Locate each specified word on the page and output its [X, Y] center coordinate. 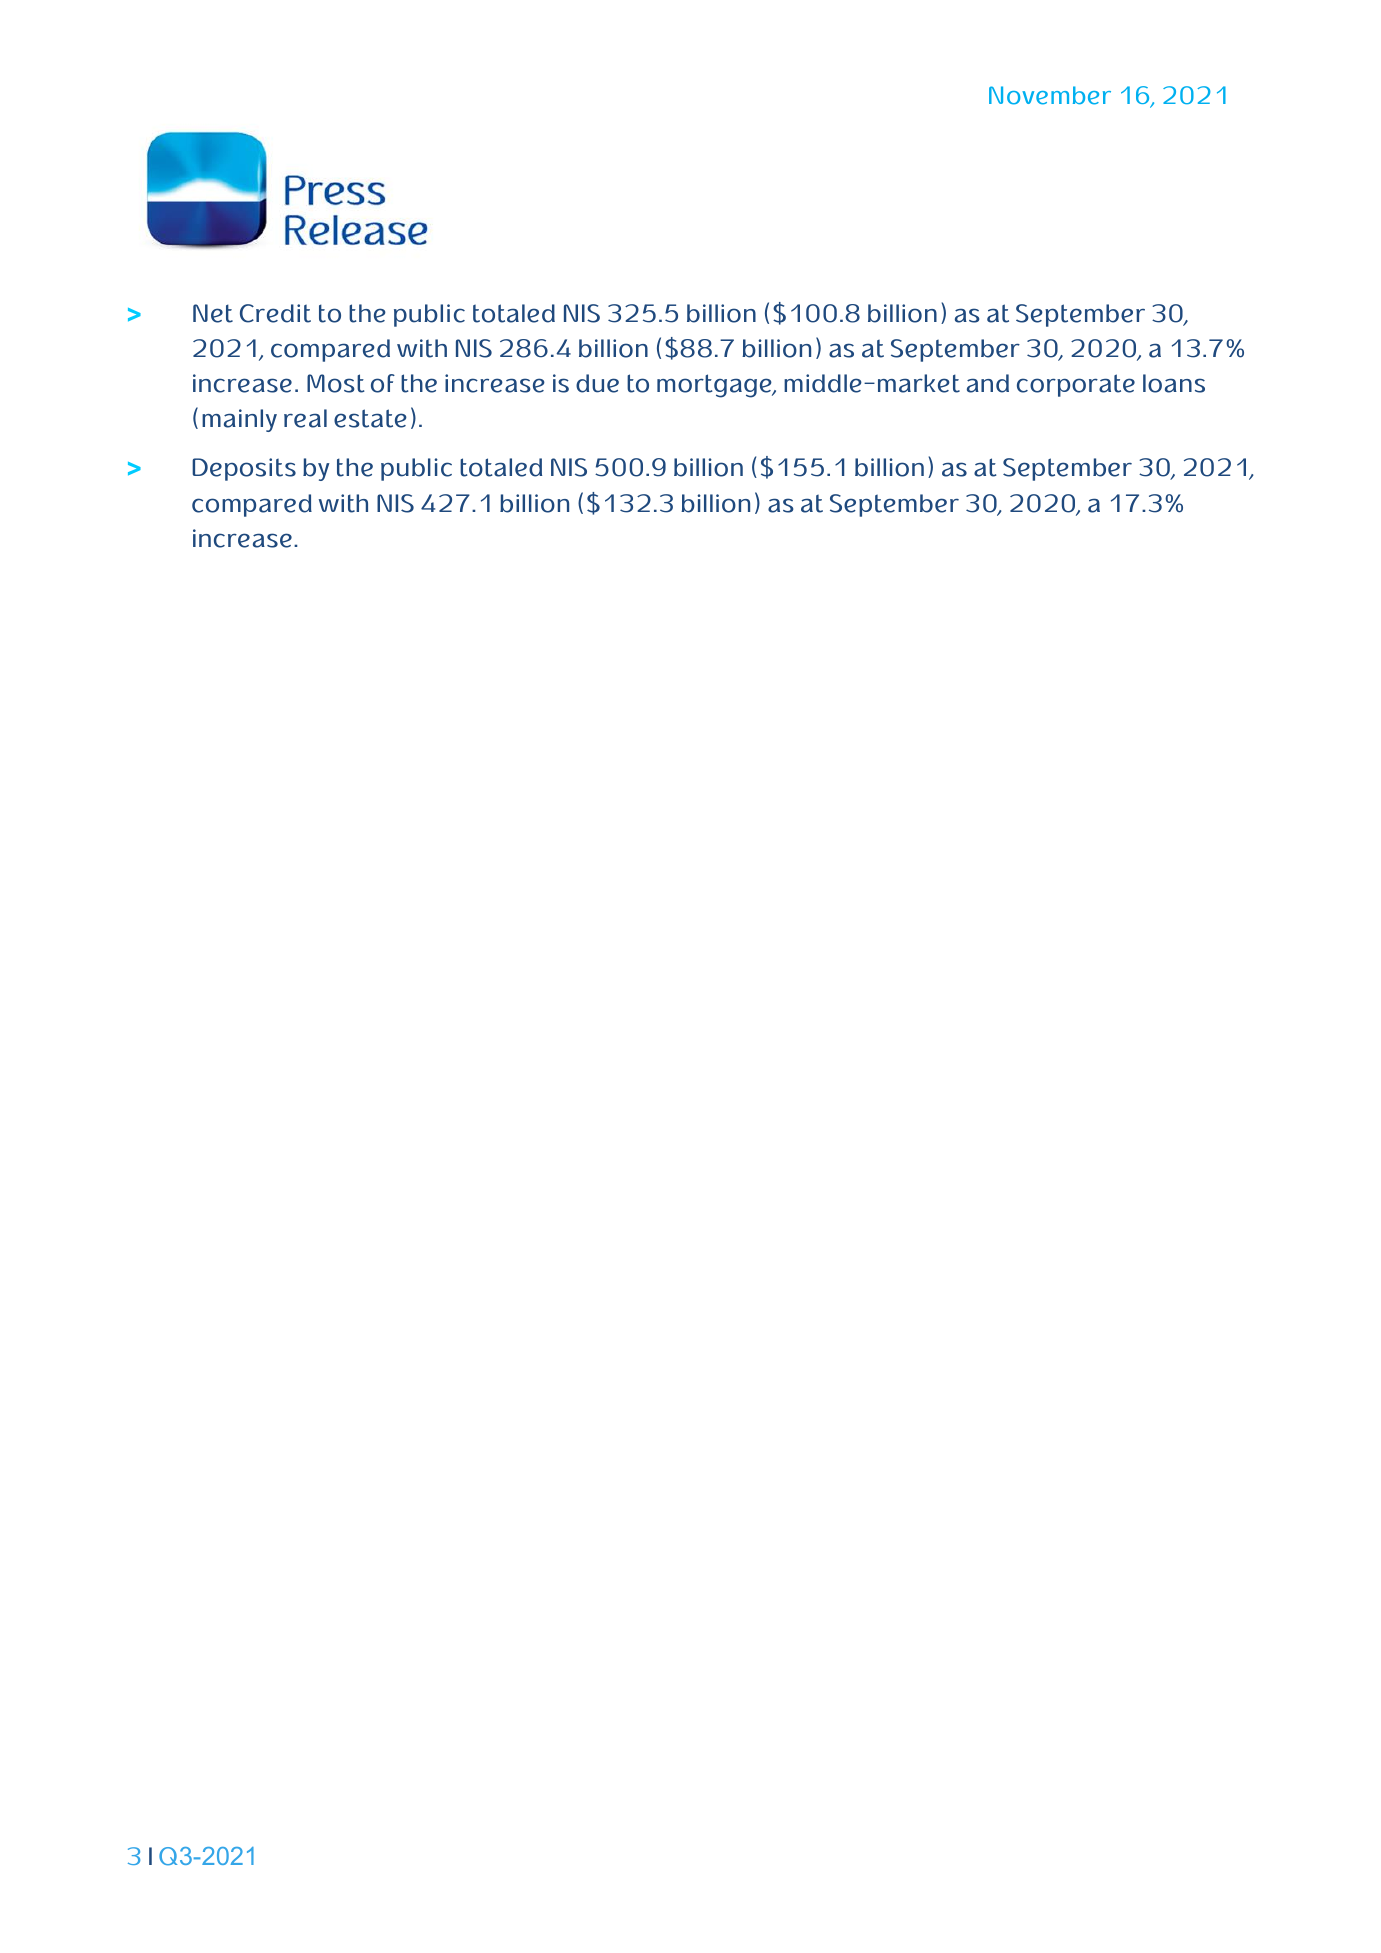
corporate [1076, 385]
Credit [275, 313]
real [305, 418]
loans [1174, 383]
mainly [239, 420]
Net [213, 313]
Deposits [244, 469]
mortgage [715, 386]
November [1050, 95]
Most [336, 383]
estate [370, 418]
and [988, 383]
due [597, 383]
